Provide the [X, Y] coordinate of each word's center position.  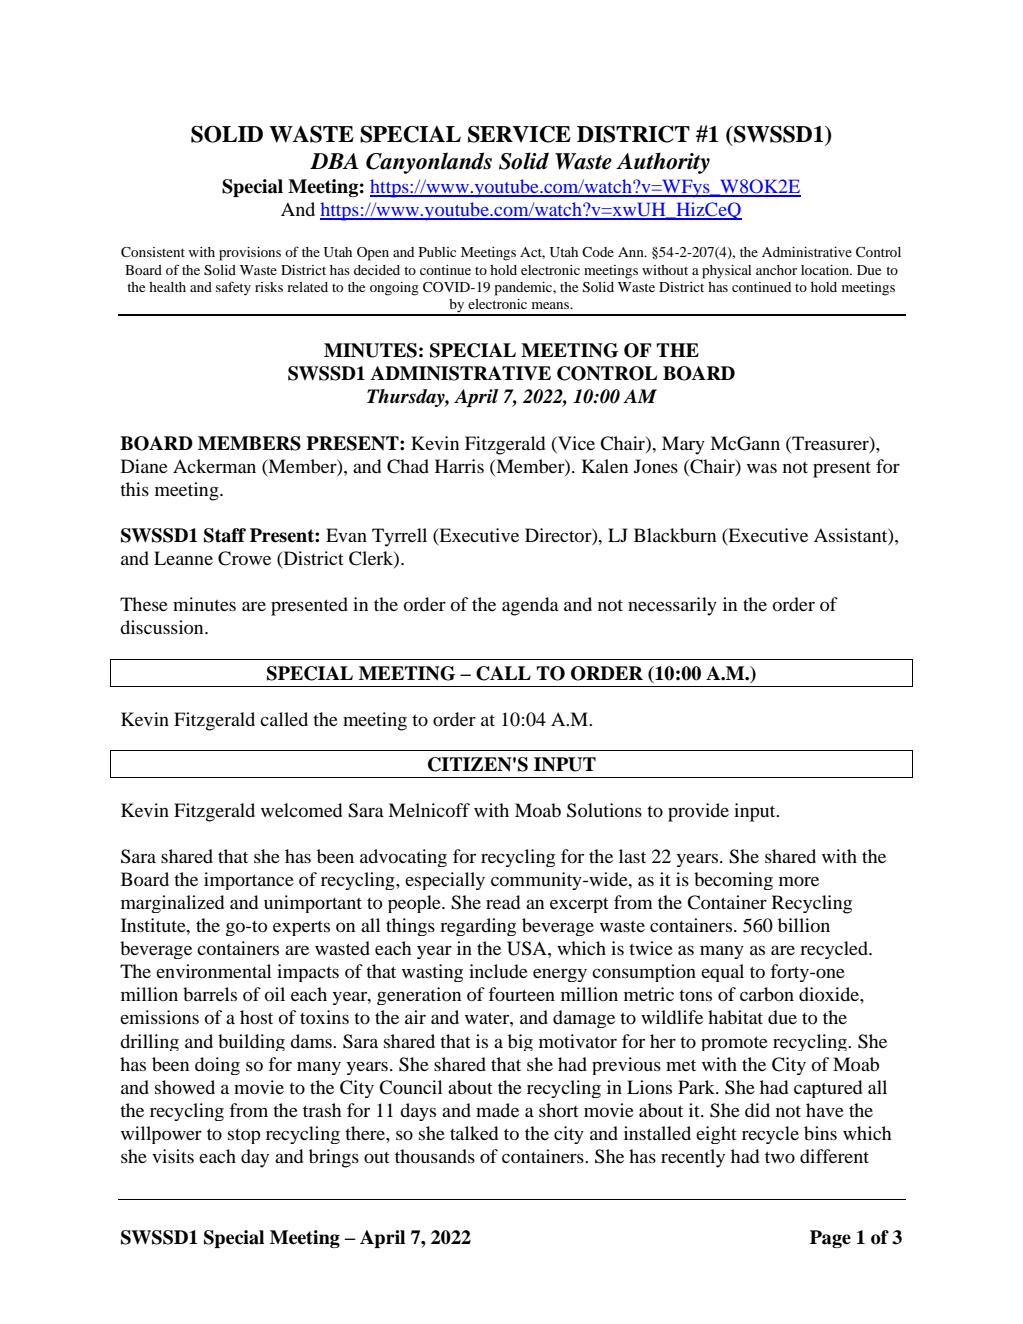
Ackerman [214, 466]
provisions [250, 254]
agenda [530, 606]
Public [437, 252]
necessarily [672, 606]
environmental [214, 971]
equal [722, 973]
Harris [459, 466]
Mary [683, 445]
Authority [663, 163]
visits [173, 1156]
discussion [163, 627]
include [498, 971]
